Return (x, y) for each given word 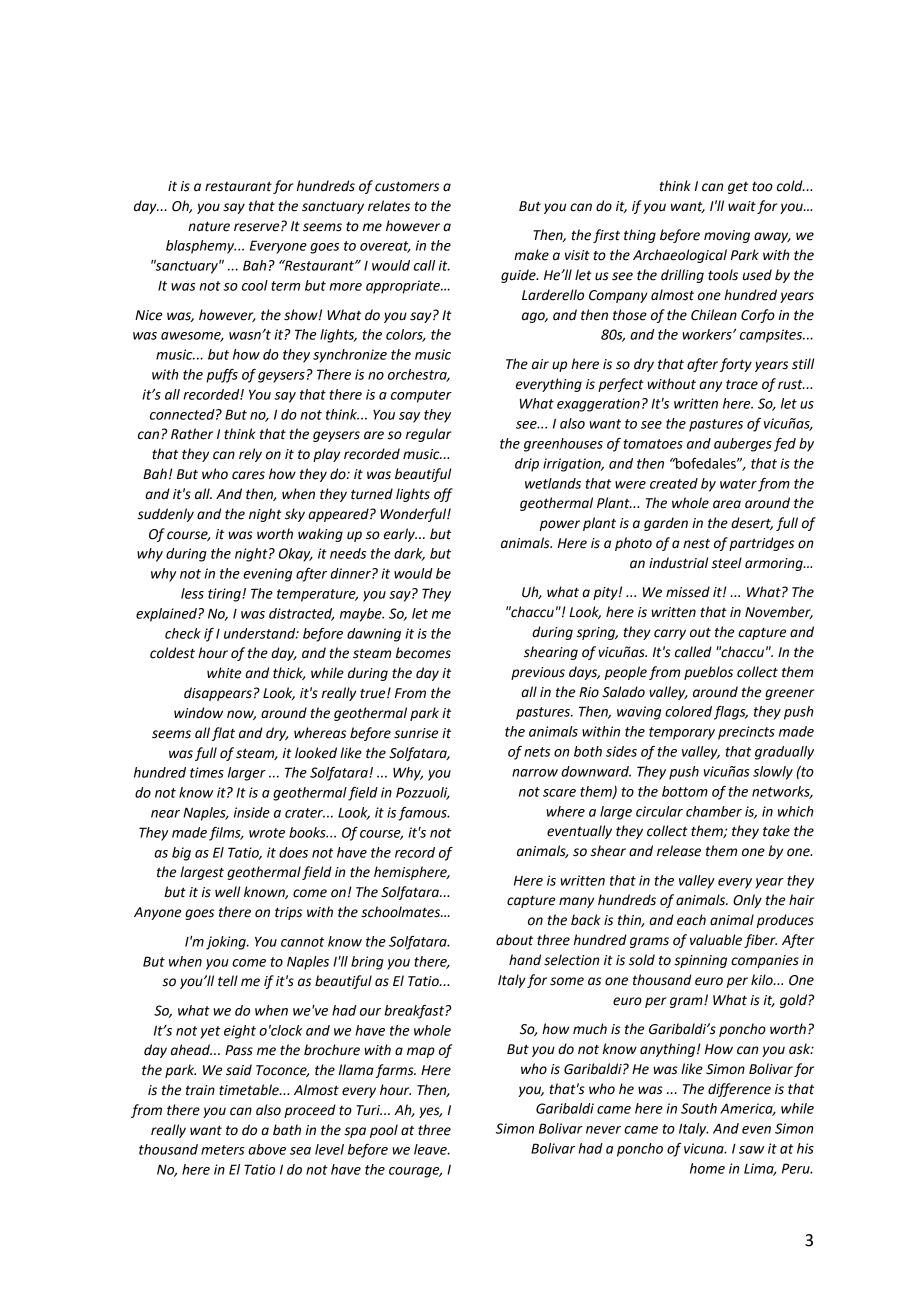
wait (742, 206)
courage (415, 1172)
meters (223, 1150)
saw (751, 1150)
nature (209, 226)
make (531, 255)
